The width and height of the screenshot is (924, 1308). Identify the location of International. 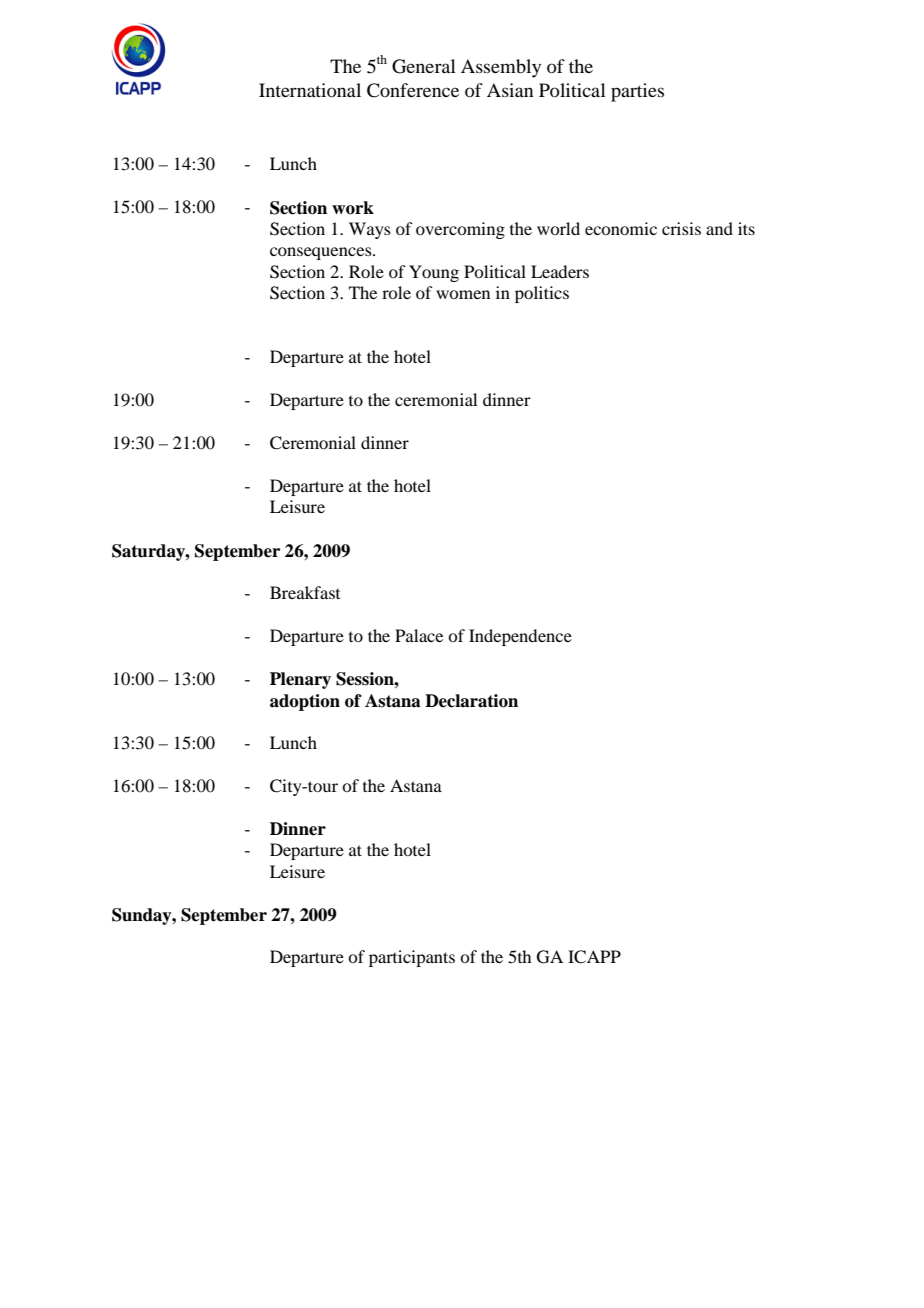
(310, 90).
